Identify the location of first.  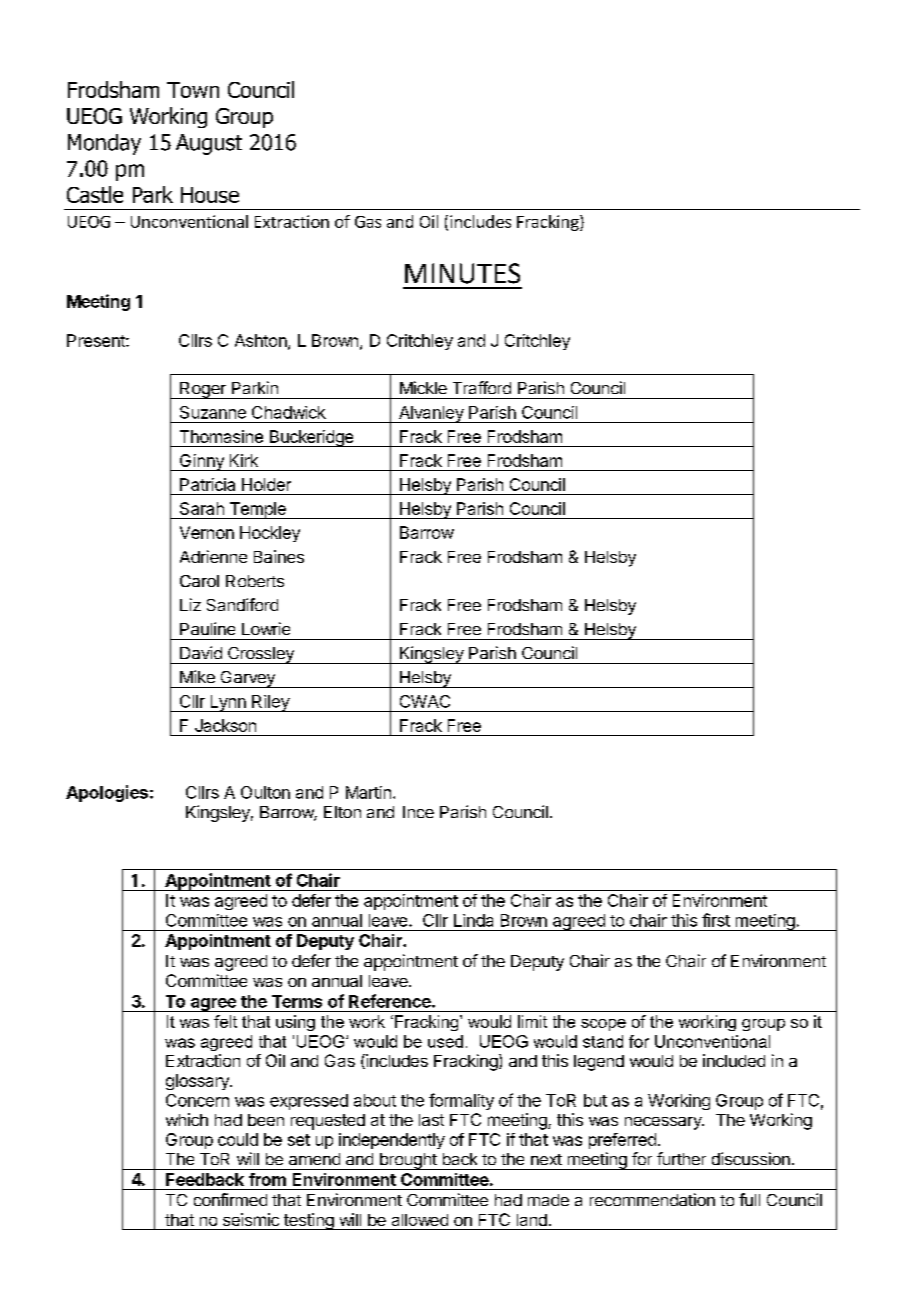
(716, 920).
